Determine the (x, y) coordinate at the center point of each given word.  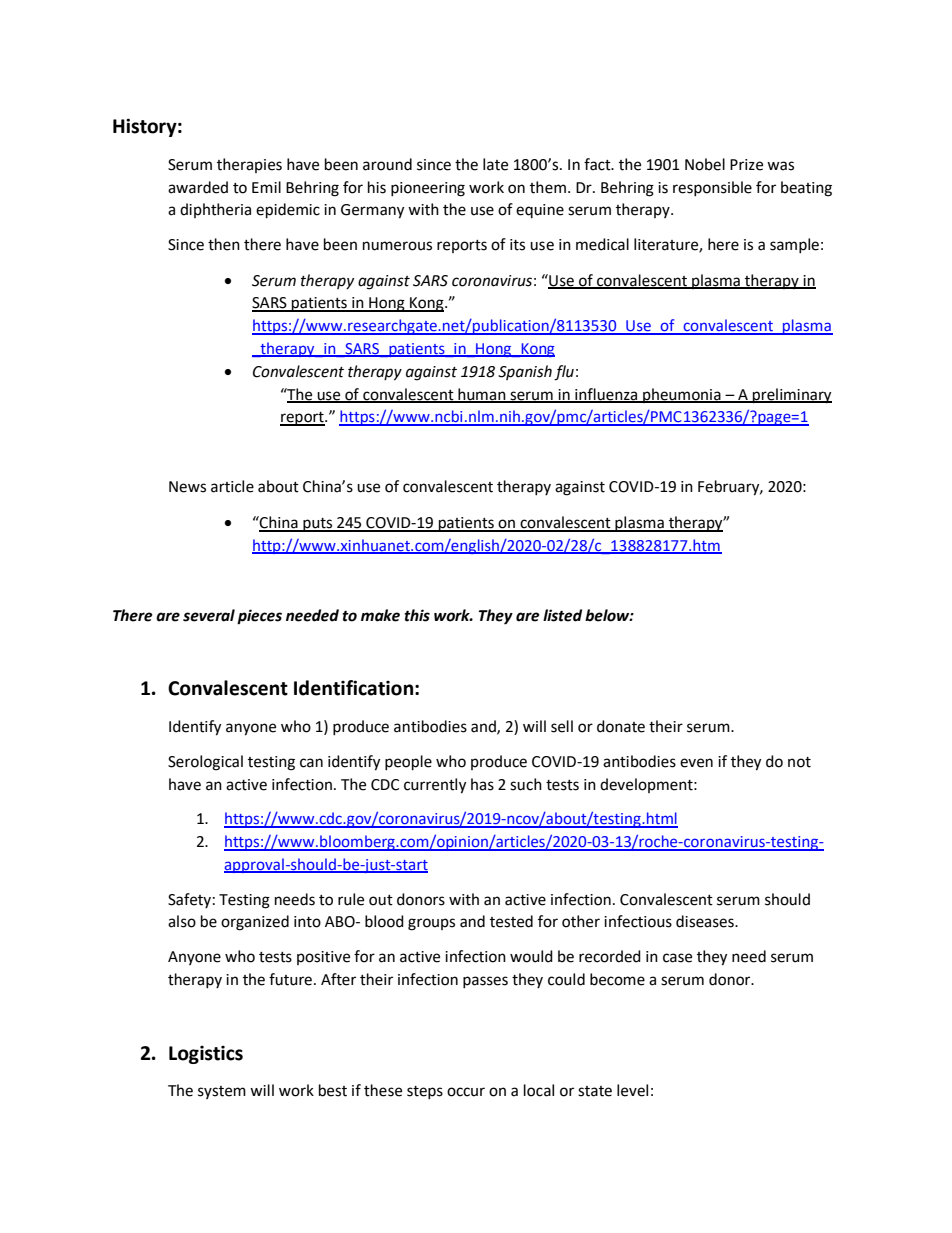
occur (466, 1092)
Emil (266, 187)
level (632, 1090)
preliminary (791, 396)
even (696, 763)
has (482, 784)
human (482, 395)
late (495, 164)
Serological (205, 763)
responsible (712, 188)
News (187, 487)
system (222, 1092)
